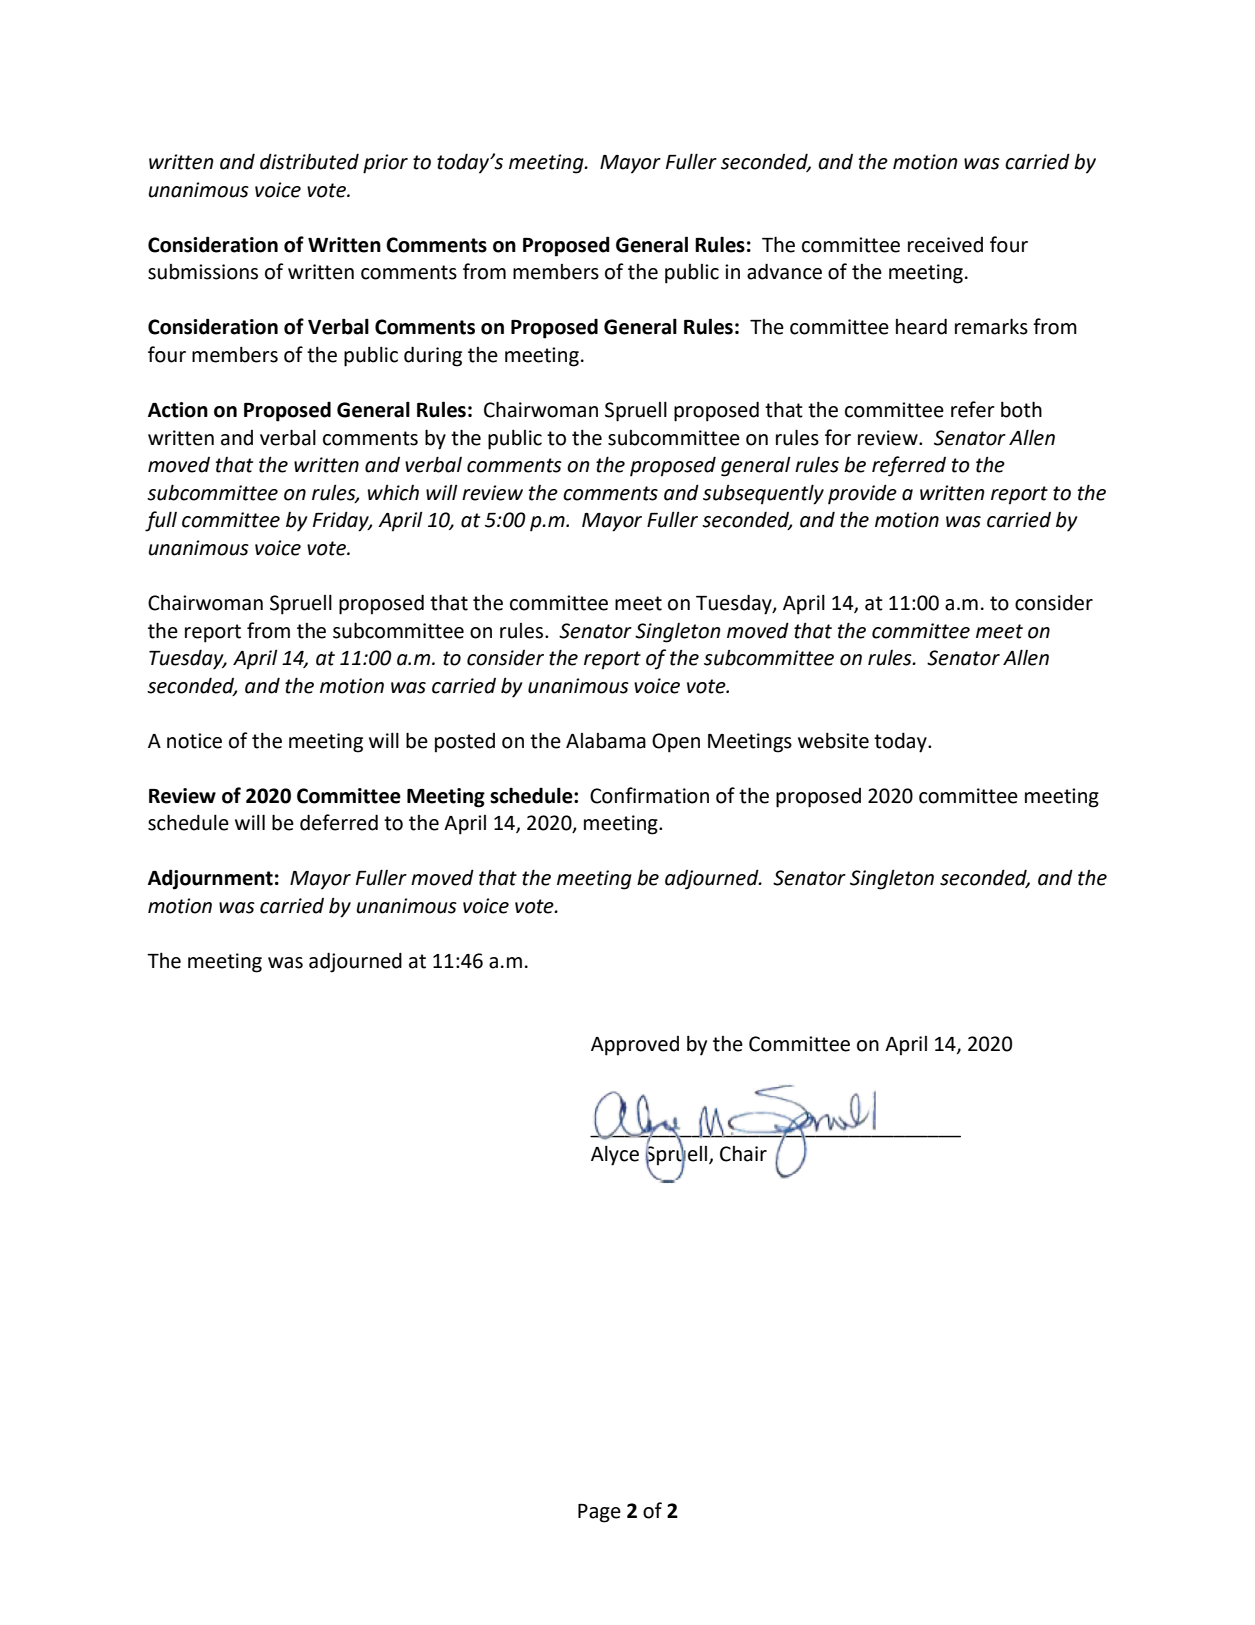 This image has height=1625, width=1255. I want to click on advance, so click(784, 271).
